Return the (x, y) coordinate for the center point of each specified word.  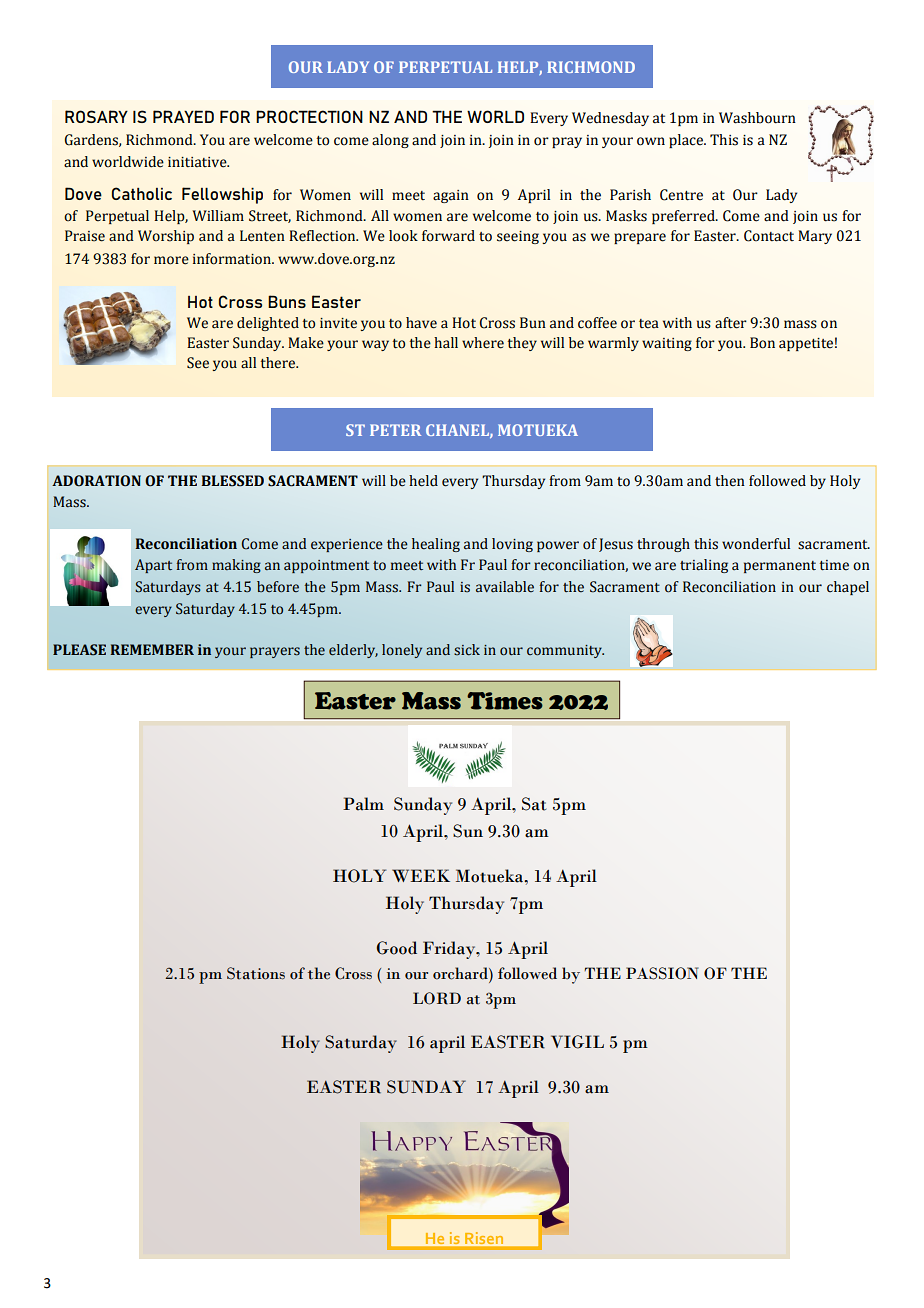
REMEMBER (152, 649)
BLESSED (232, 481)
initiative (198, 162)
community (565, 651)
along (390, 141)
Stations (256, 973)
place (687, 141)
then (730, 481)
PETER (395, 430)
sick (467, 650)
